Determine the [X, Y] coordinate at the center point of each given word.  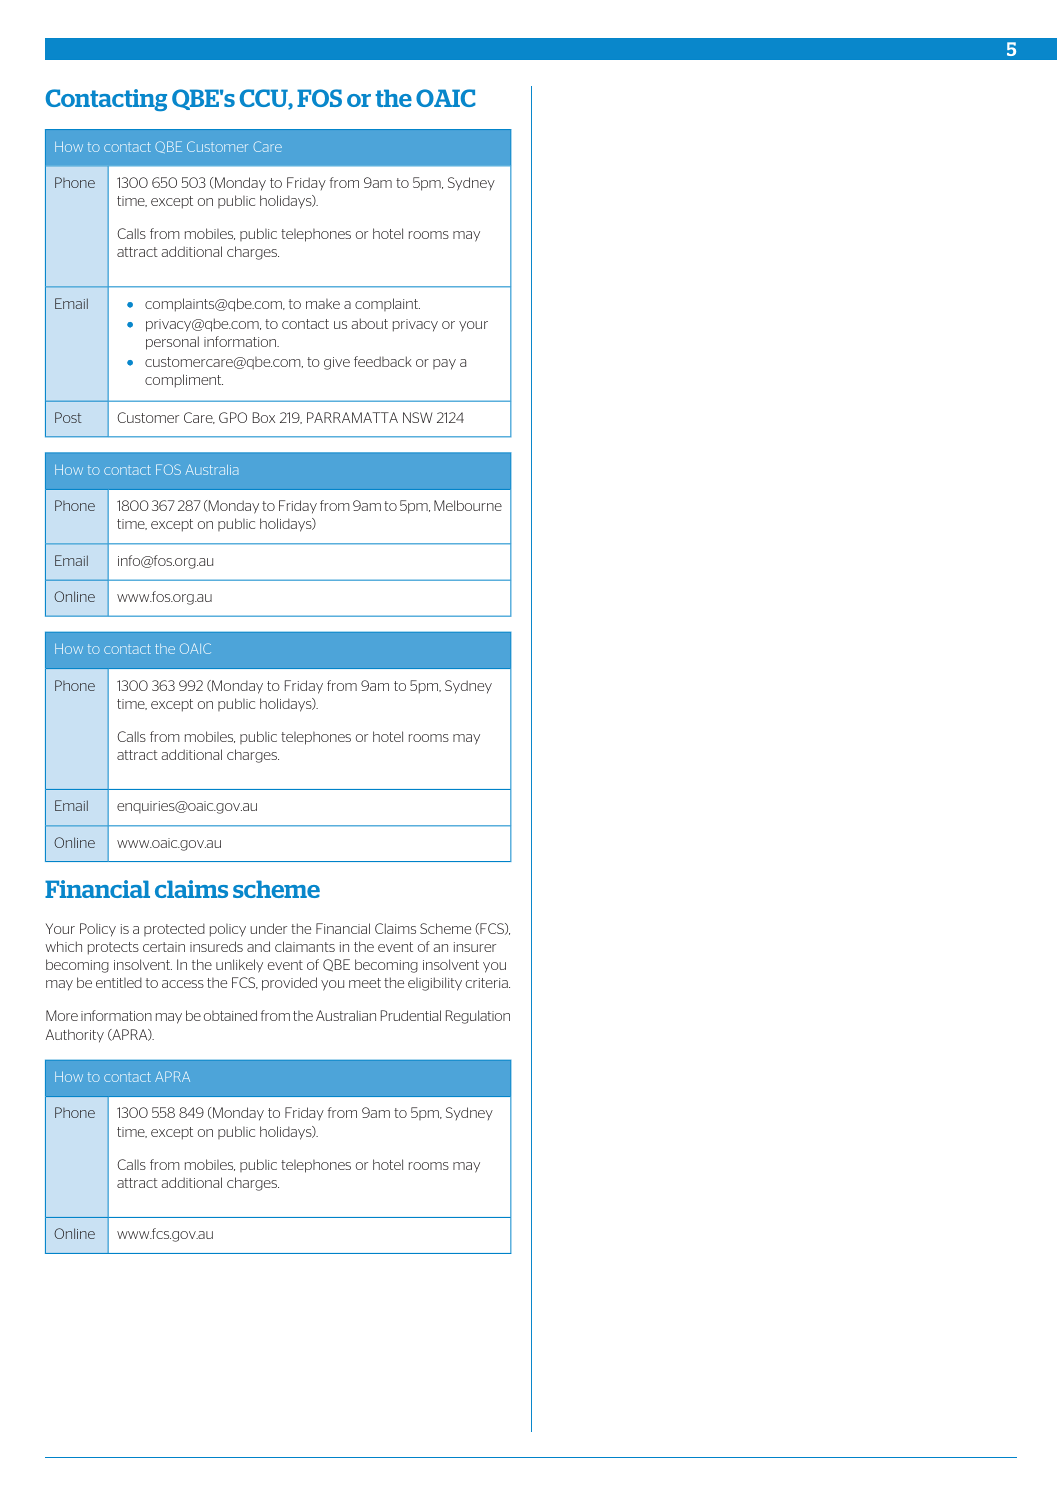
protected [174, 929]
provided [289, 984]
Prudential [411, 1015]
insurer [475, 947]
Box [264, 417]
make [323, 303]
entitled [119, 982]
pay [444, 364]
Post [68, 417]
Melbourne [468, 505]
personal [172, 343]
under [268, 928]
